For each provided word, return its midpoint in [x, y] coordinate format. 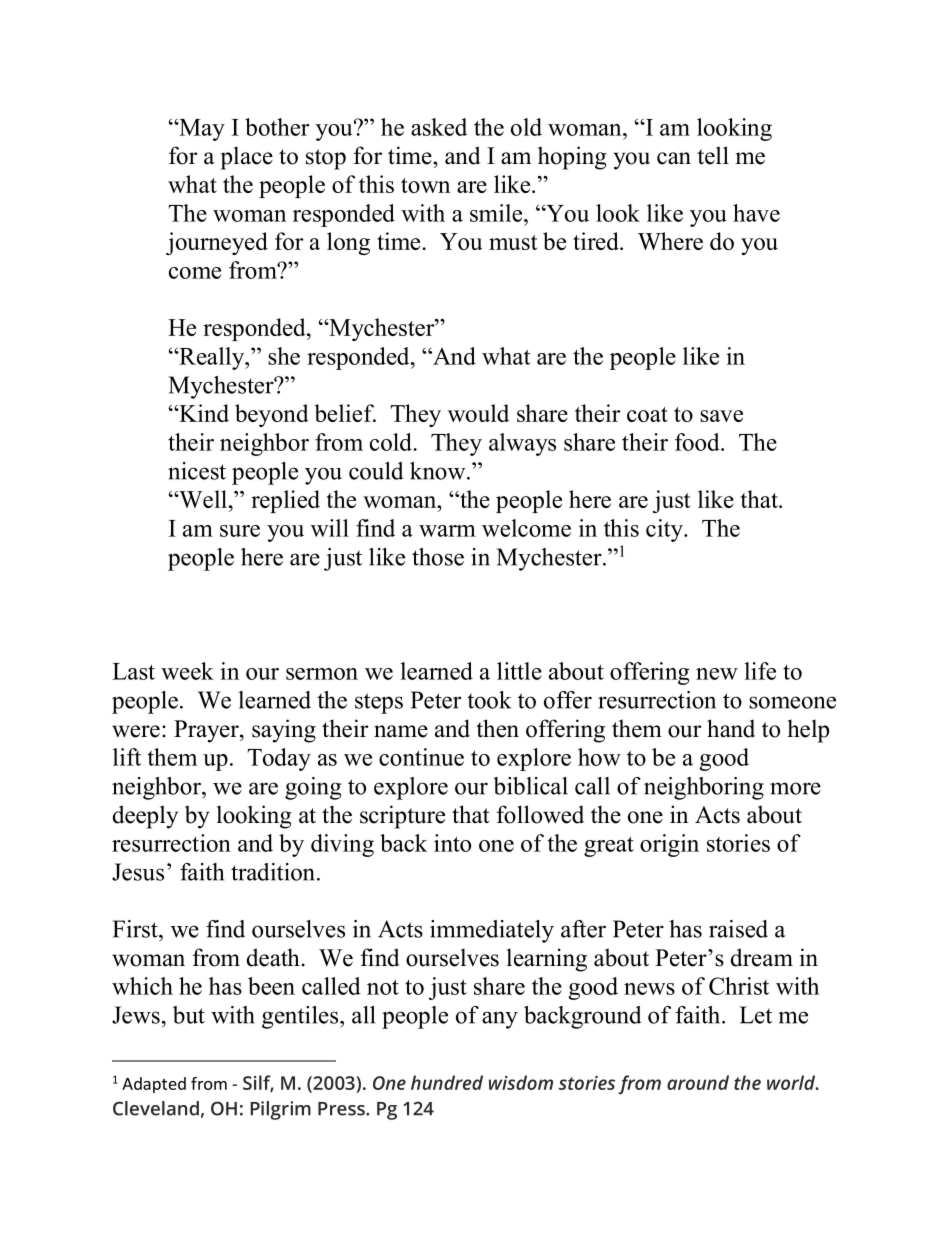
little [519, 671]
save [721, 416]
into [452, 843]
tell [713, 155]
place [246, 158]
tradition [274, 872]
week [187, 671]
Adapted [154, 1085]
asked [439, 127]
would [478, 413]
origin [669, 845]
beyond [272, 415]
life [760, 671]
